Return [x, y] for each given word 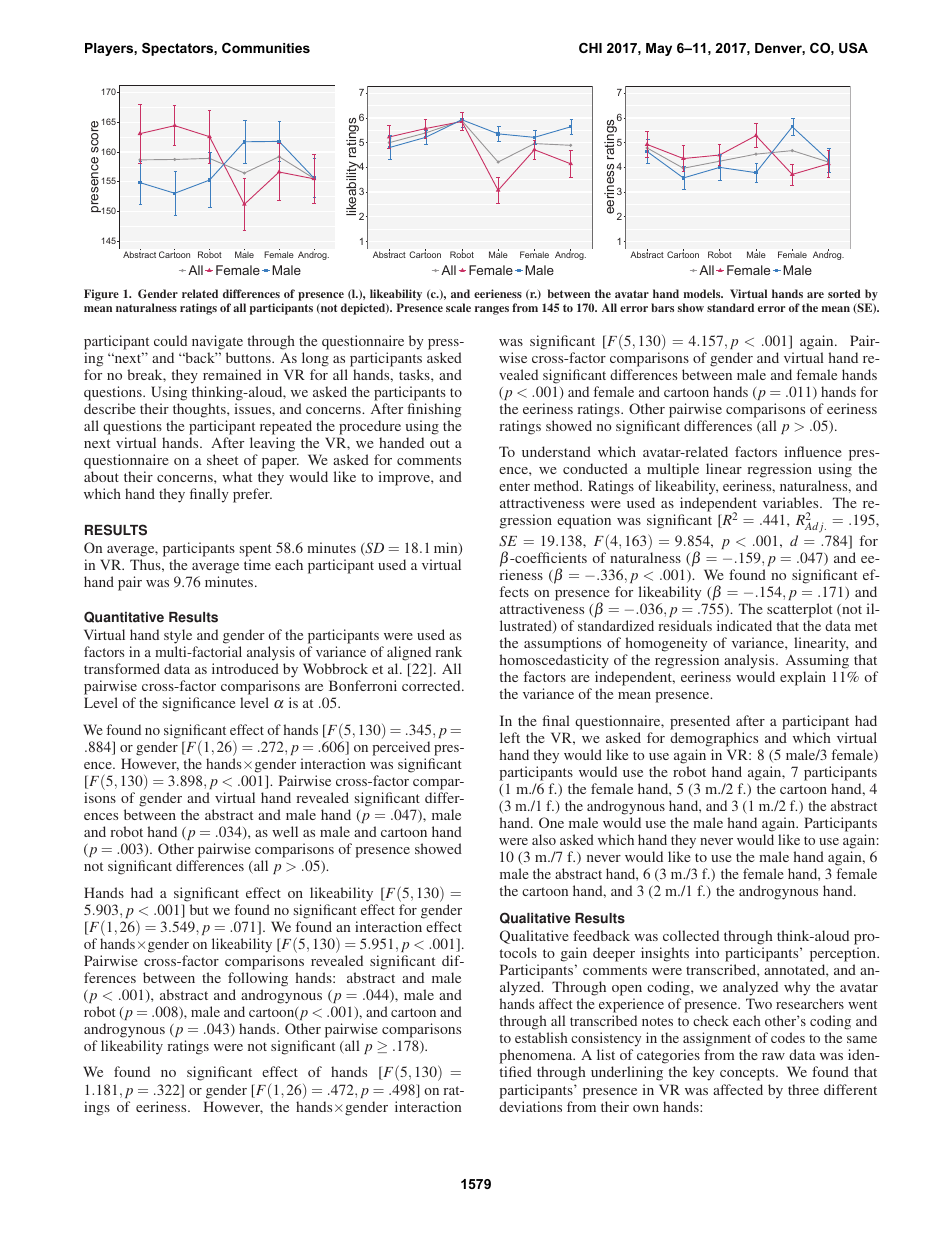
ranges [492, 310]
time [257, 564]
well [285, 831]
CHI [590, 48]
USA [853, 48]
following [258, 979]
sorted [844, 293]
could [170, 340]
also [544, 839]
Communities [266, 48]
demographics [714, 739]
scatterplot [799, 610]
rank [449, 651]
